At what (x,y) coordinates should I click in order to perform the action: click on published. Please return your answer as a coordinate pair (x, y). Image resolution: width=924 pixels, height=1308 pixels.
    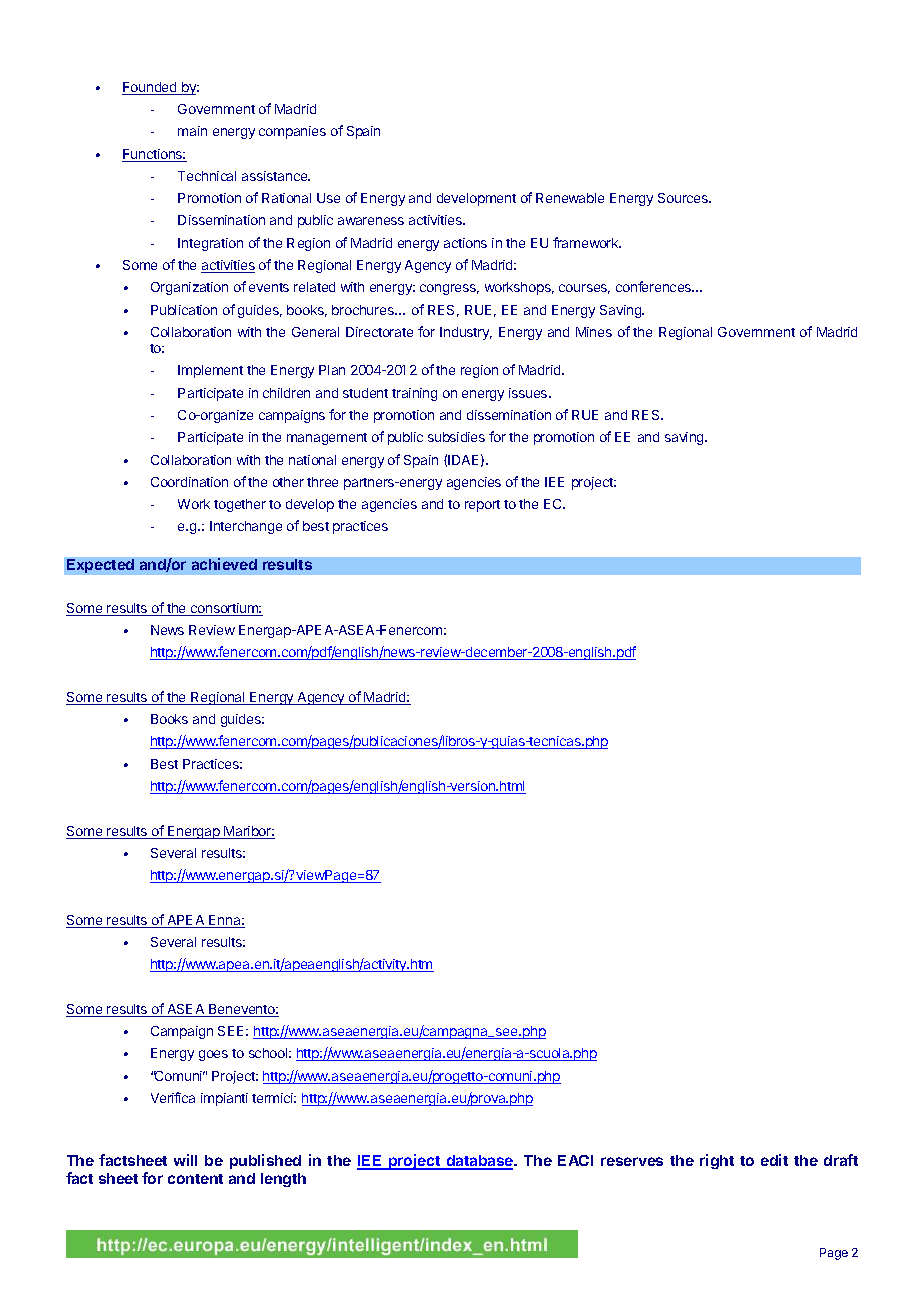
    Looking at the image, I should click on (265, 1161).
